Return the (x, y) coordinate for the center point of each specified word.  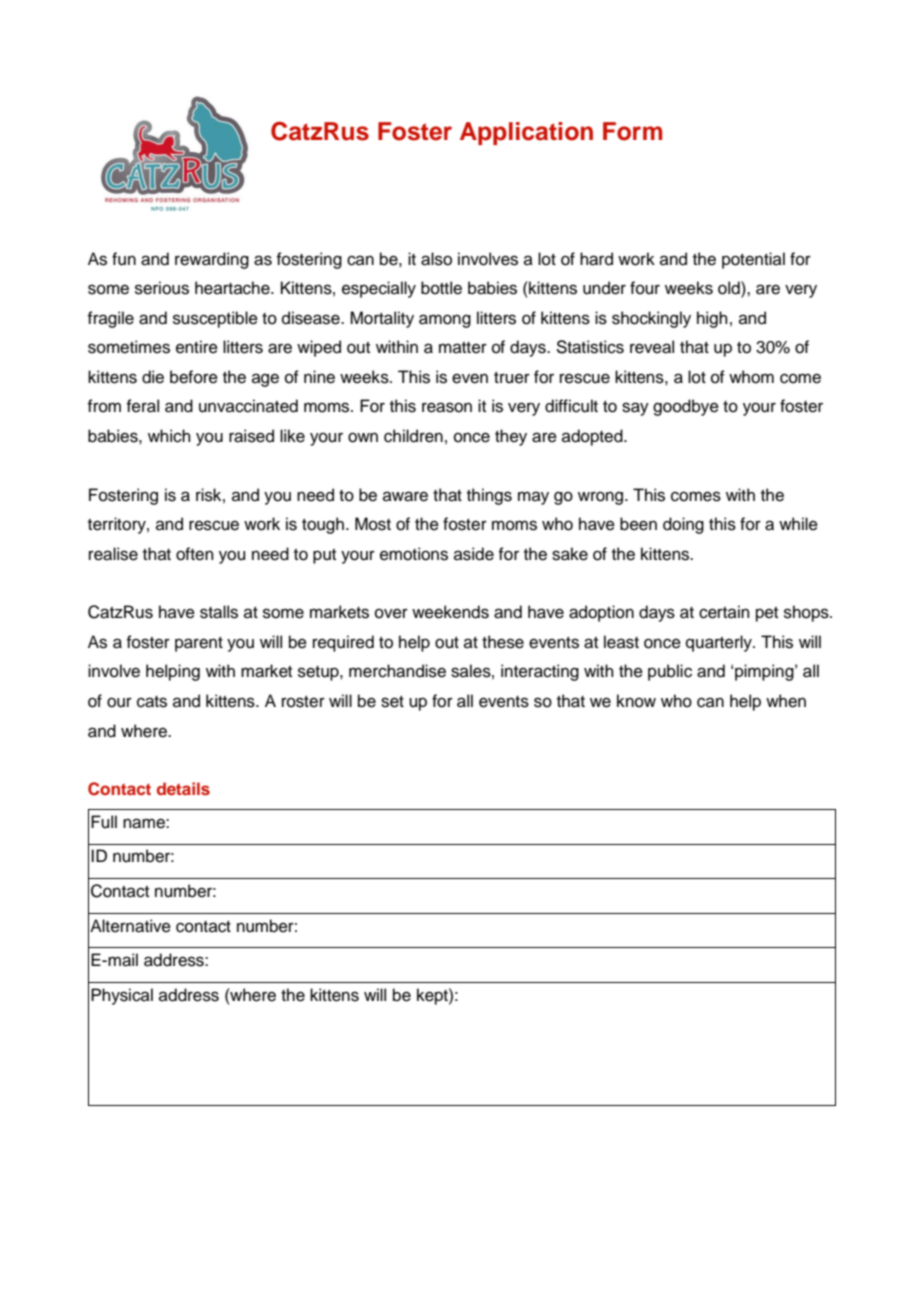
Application (526, 133)
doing (683, 525)
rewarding (212, 260)
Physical (122, 996)
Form (632, 131)
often (195, 554)
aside (474, 554)
